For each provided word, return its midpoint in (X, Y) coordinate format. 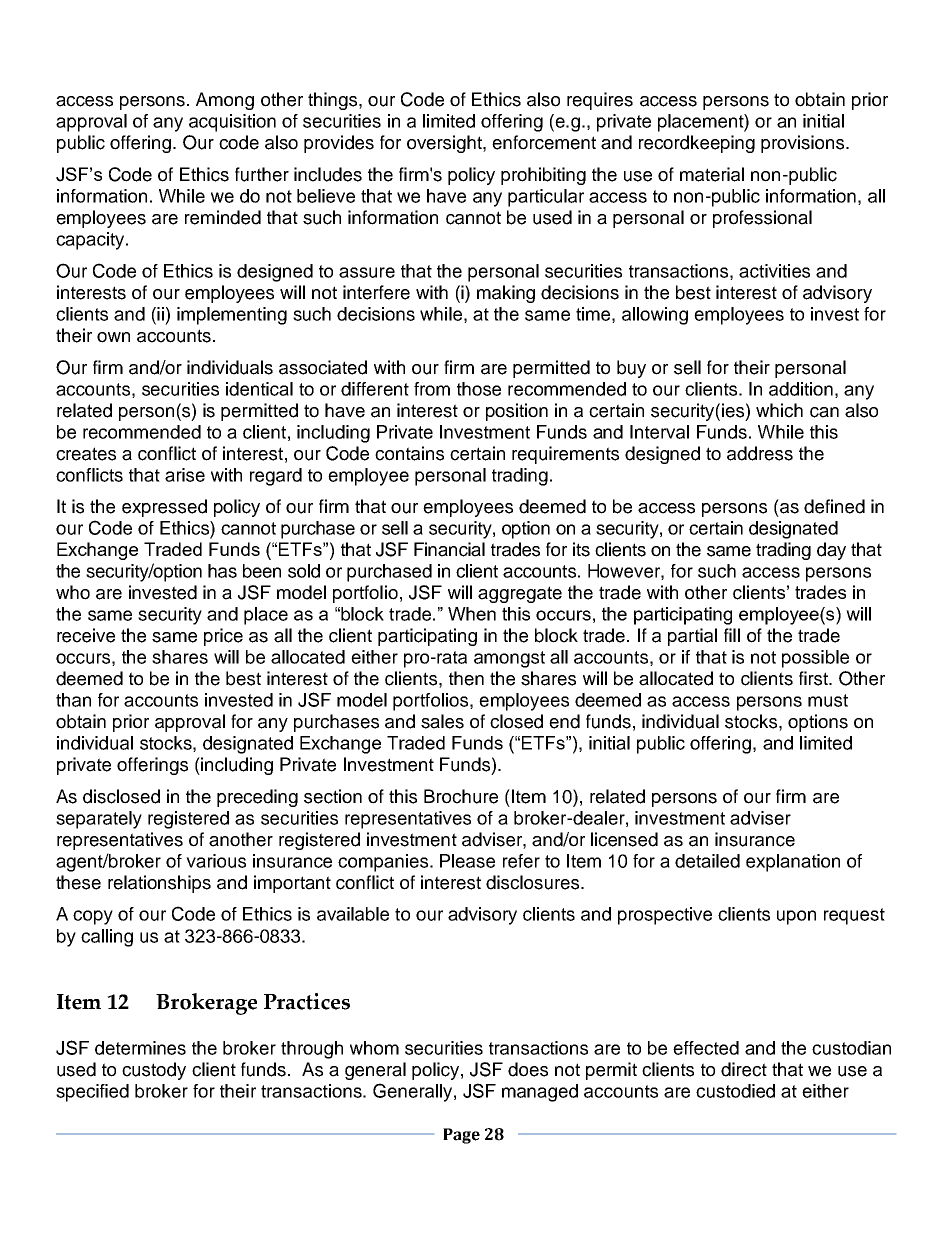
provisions (804, 144)
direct (744, 1069)
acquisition (232, 123)
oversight (445, 144)
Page (461, 1136)
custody (154, 1071)
